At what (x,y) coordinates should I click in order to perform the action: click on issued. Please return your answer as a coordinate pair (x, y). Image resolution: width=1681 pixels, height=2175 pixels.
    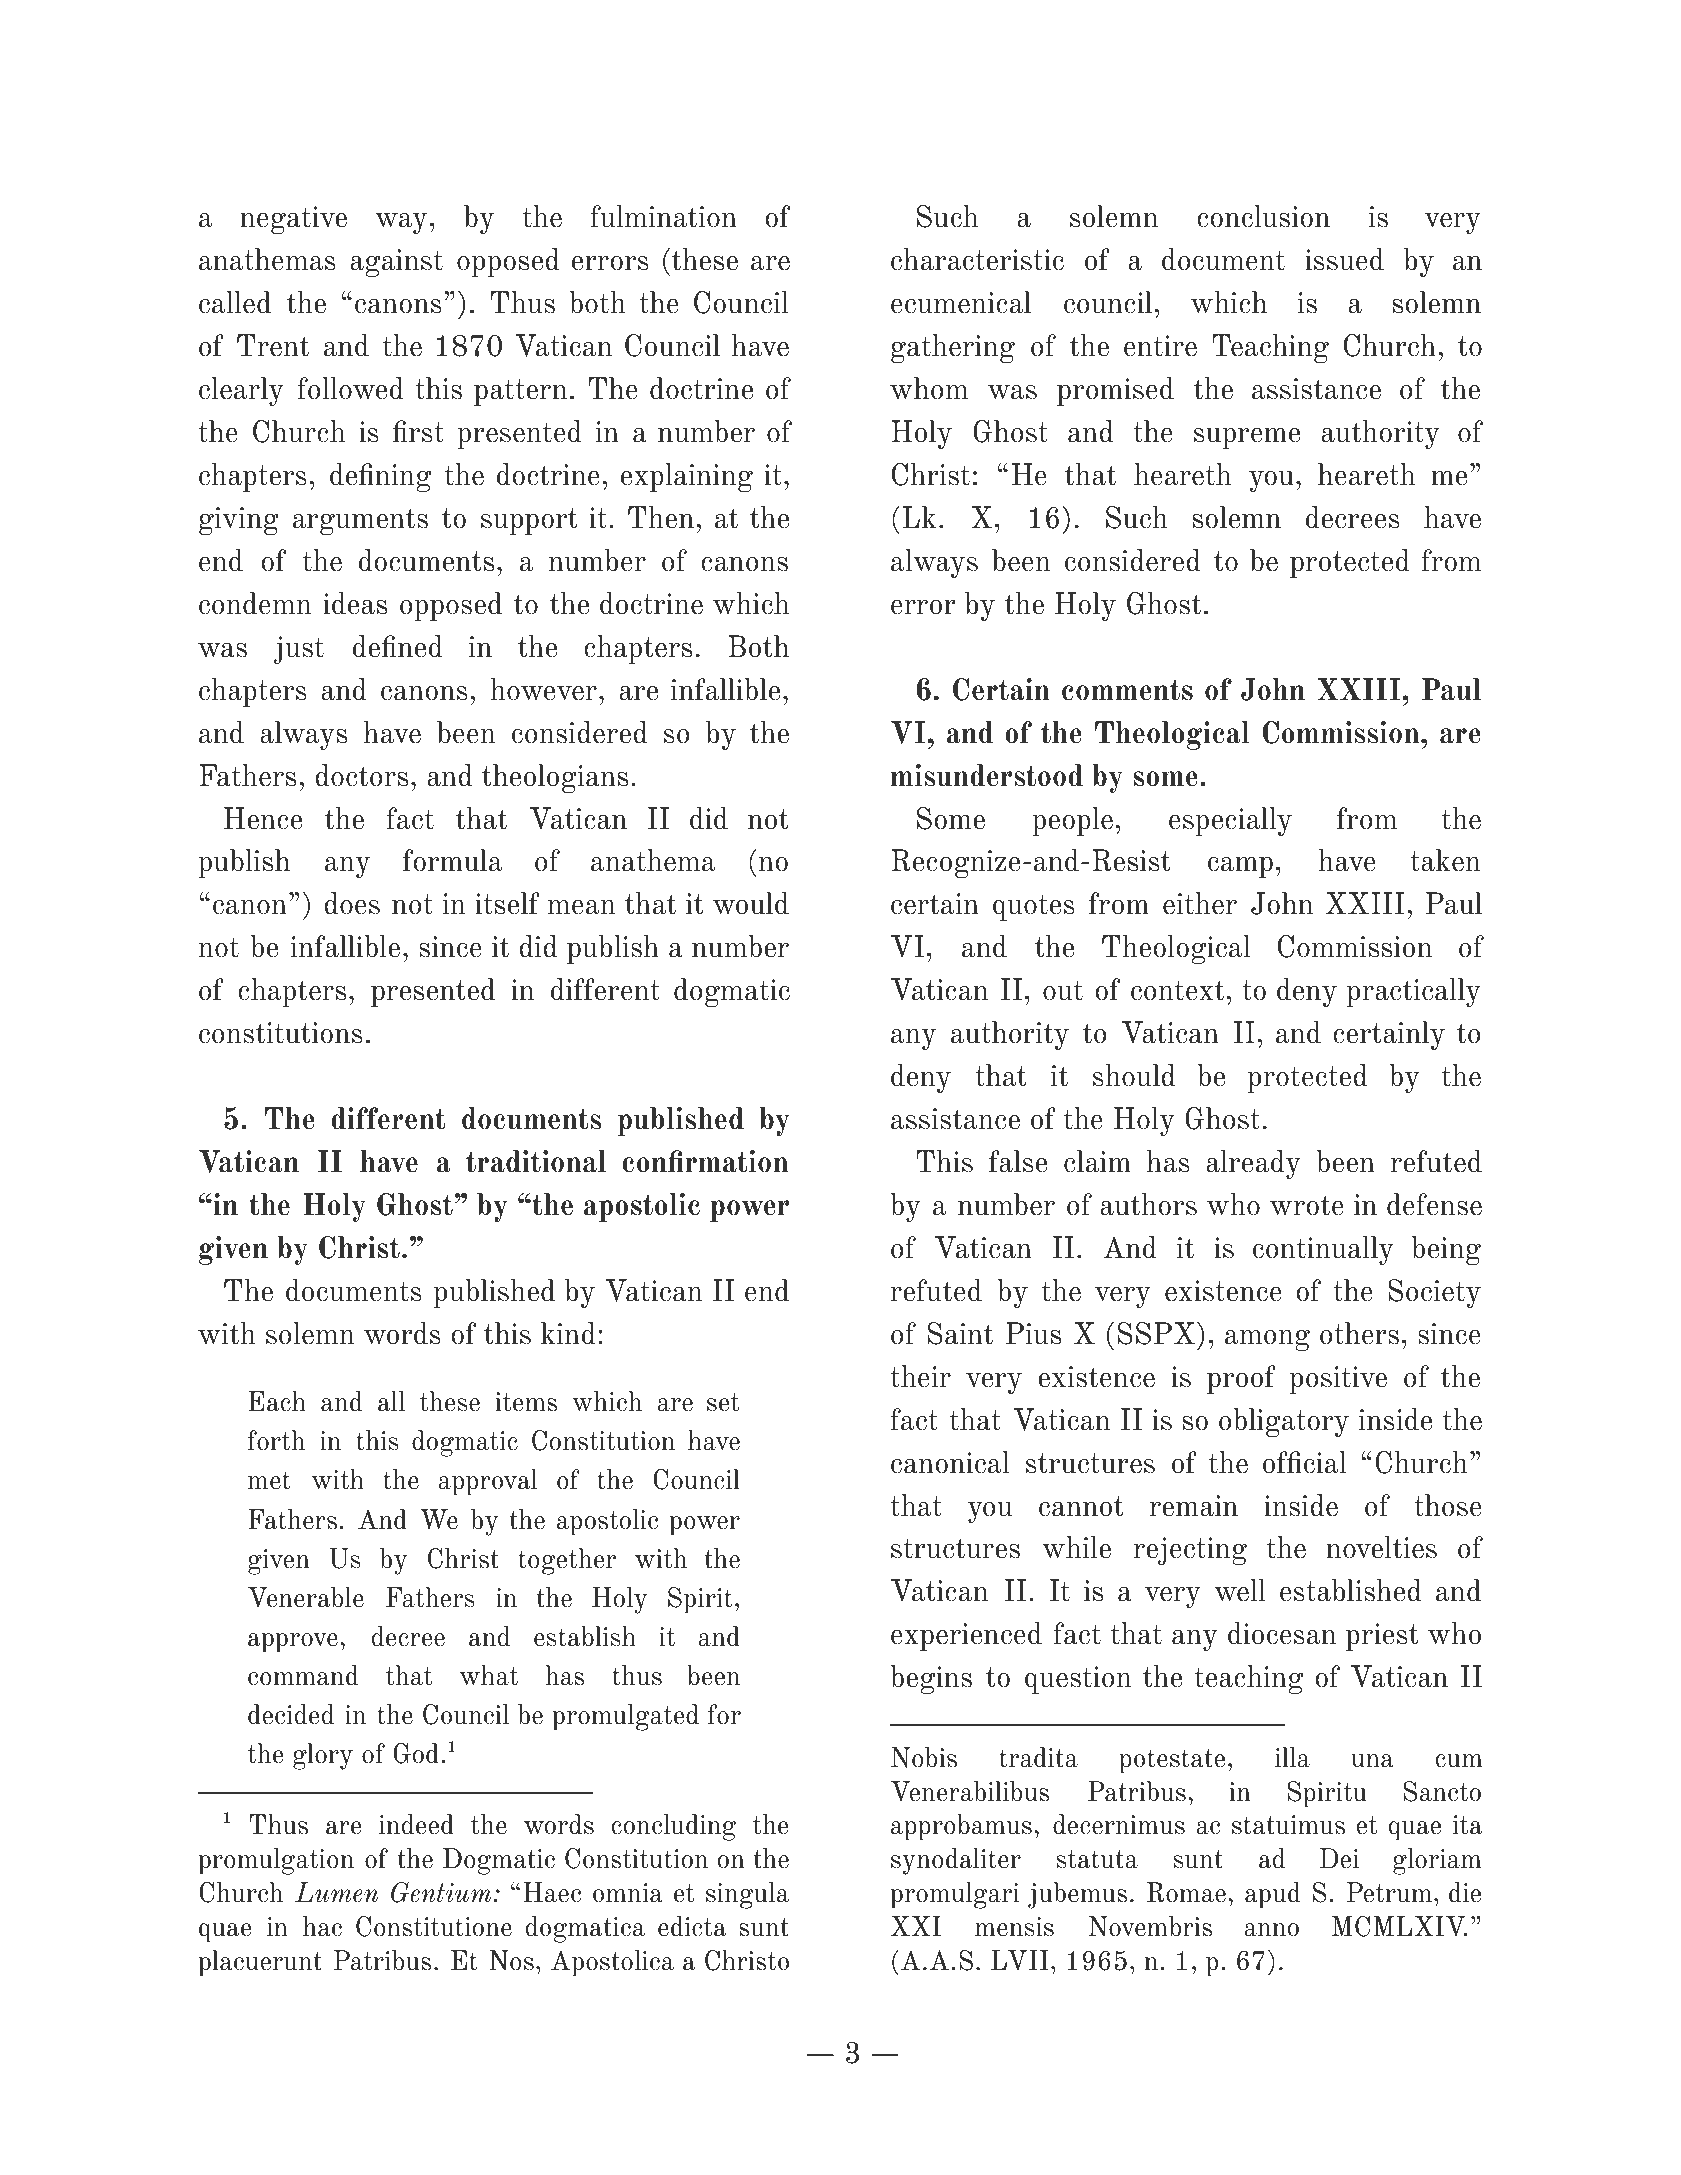
    Looking at the image, I should click on (1344, 259).
